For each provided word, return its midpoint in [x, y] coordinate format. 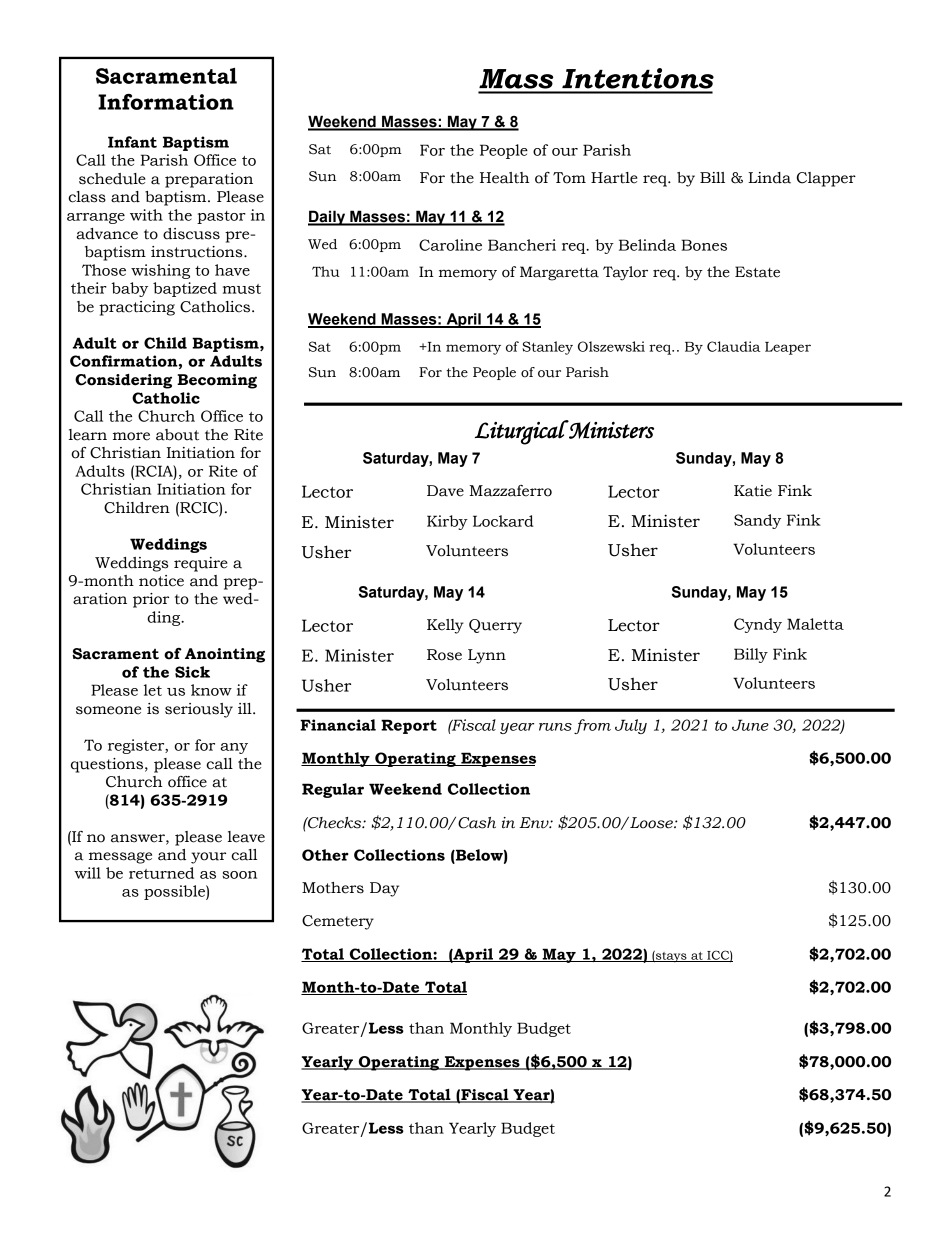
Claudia [733, 346]
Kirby [447, 522]
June [750, 725]
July [631, 726]
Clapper [826, 179]
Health [504, 178]
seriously [199, 710]
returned [161, 873]
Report [409, 726]
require [201, 564]
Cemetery [338, 922]
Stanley [547, 348]
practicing [137, 308]
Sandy [757, 521]
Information [166, 102]
